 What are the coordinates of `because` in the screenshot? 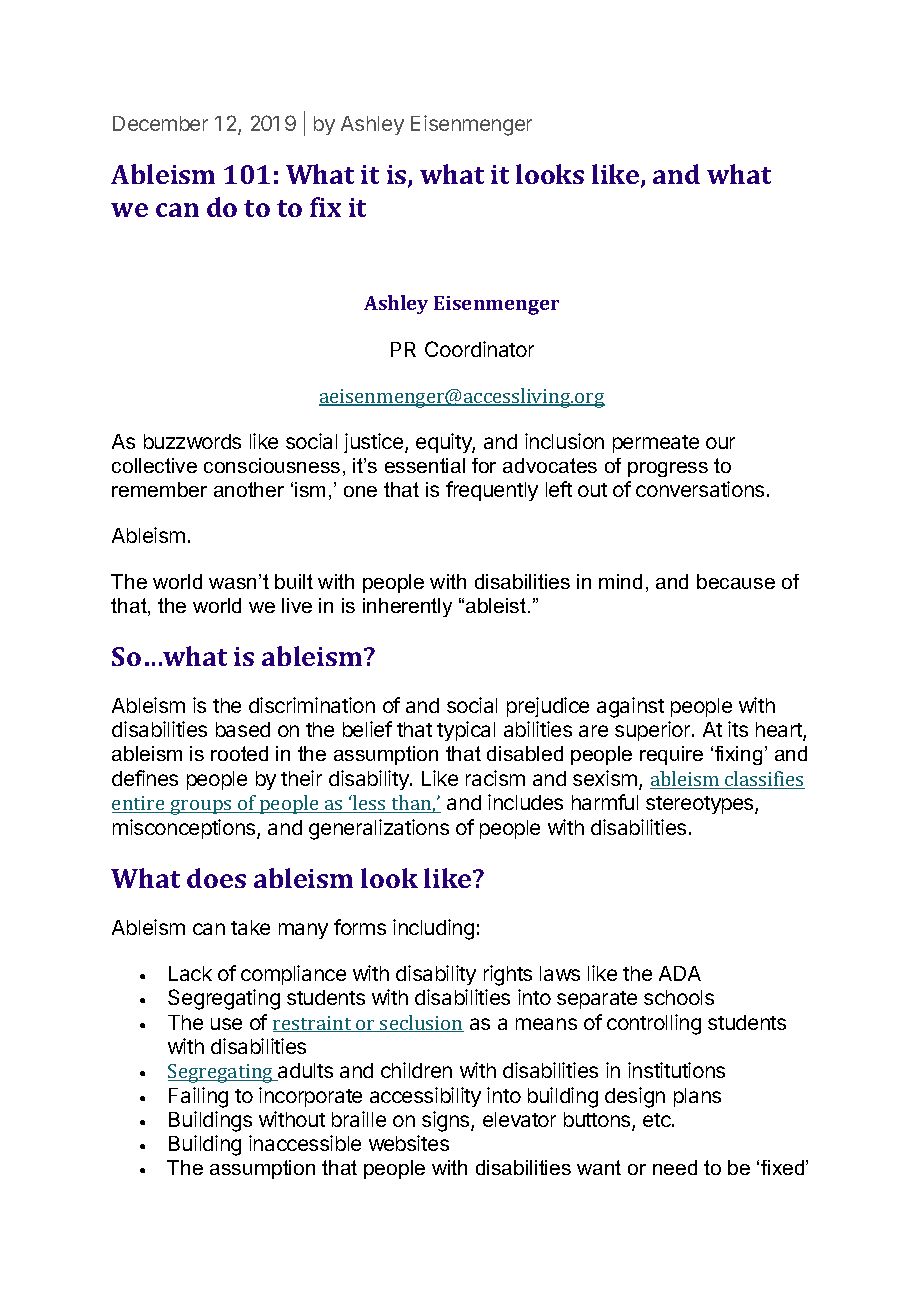 It's located at (736, 581).
